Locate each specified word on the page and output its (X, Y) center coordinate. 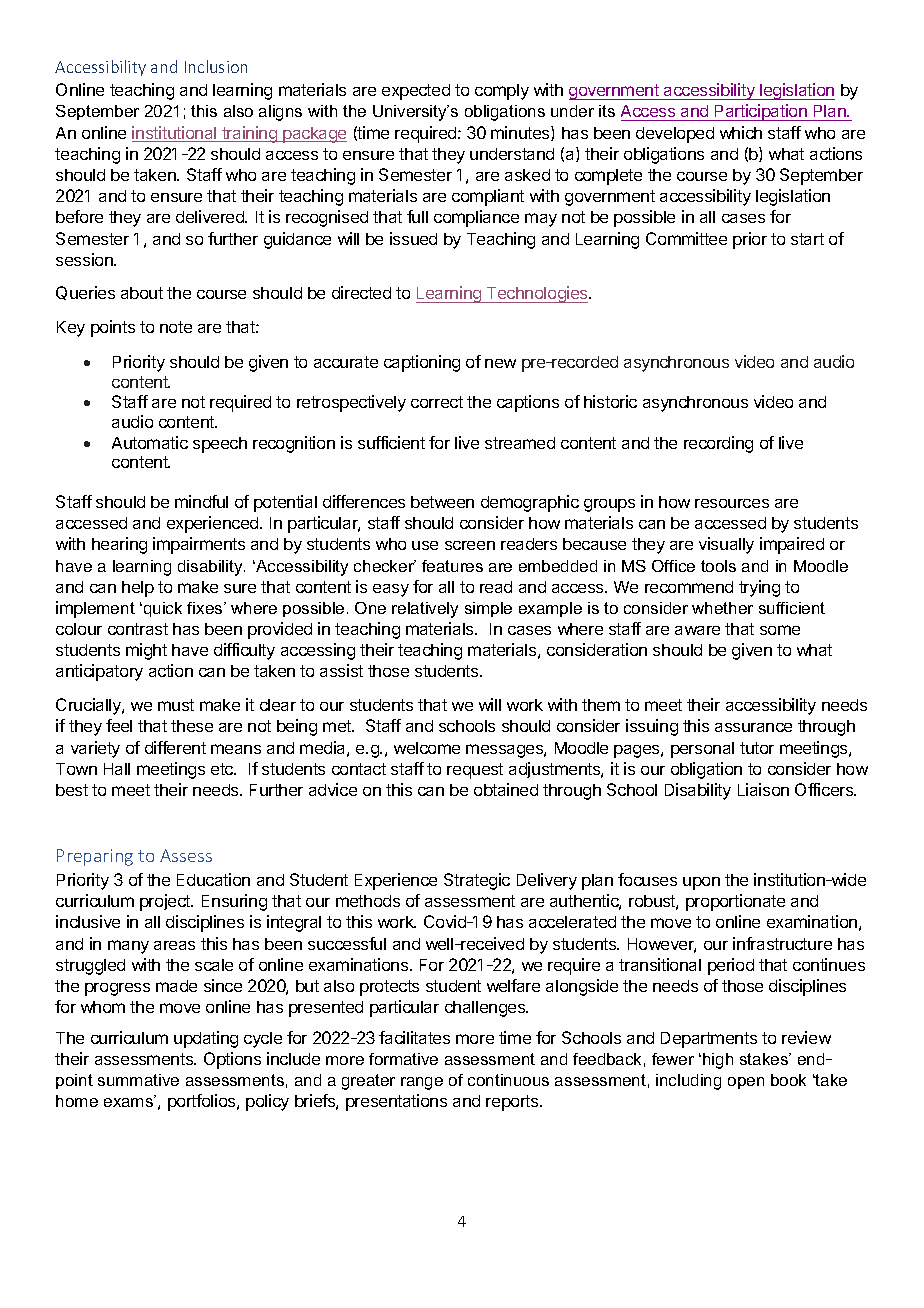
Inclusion (216, 66)
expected (416, 92)
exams (130, 1101)
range (422, 1083)
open (746, 1083)
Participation (761, 112)
